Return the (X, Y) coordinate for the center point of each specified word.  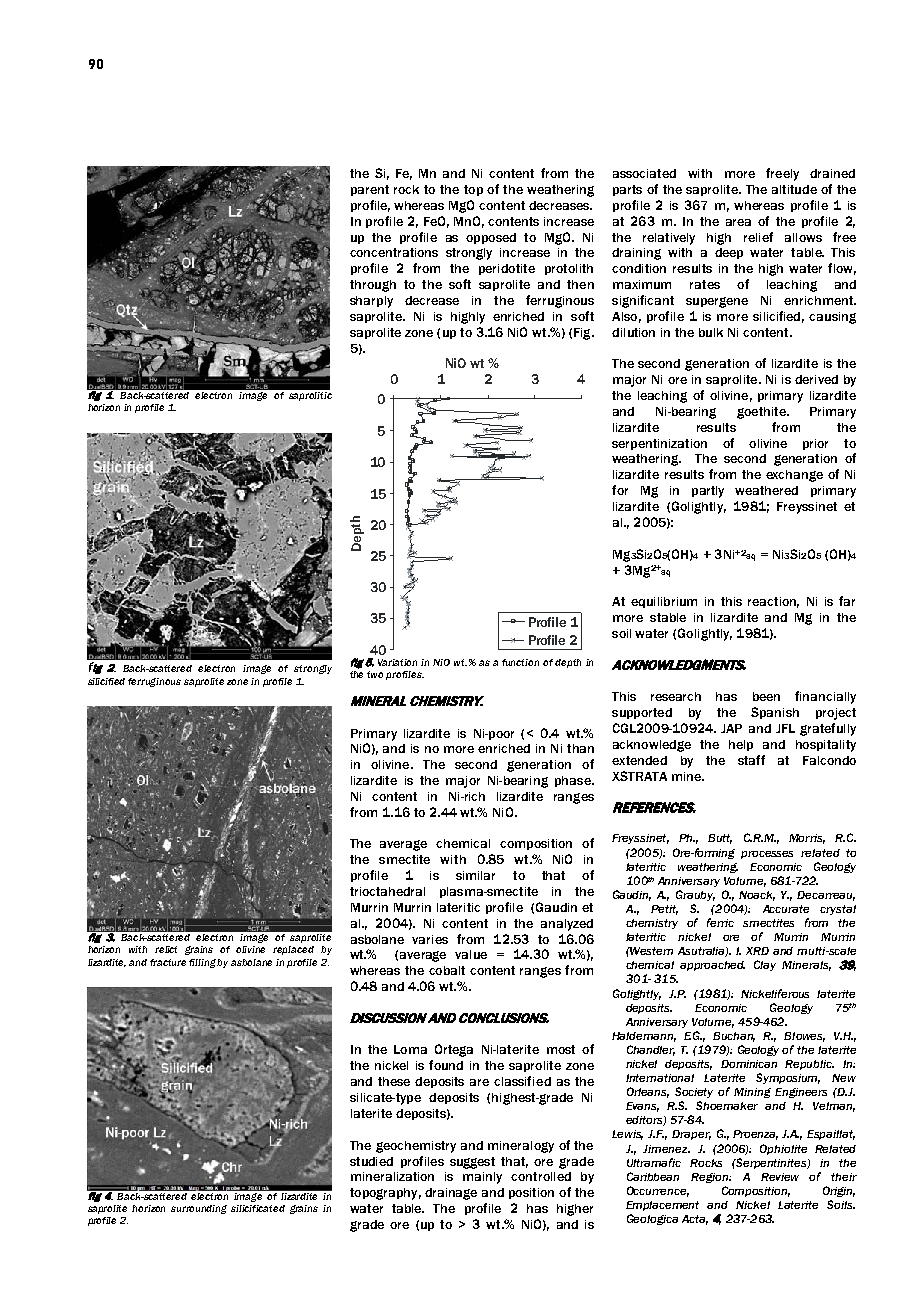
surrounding (199, 1209)
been (766, 696)
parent (370, 190)
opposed (491, 238)
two (375, 674)
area (738, 222)
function (520, 662)
